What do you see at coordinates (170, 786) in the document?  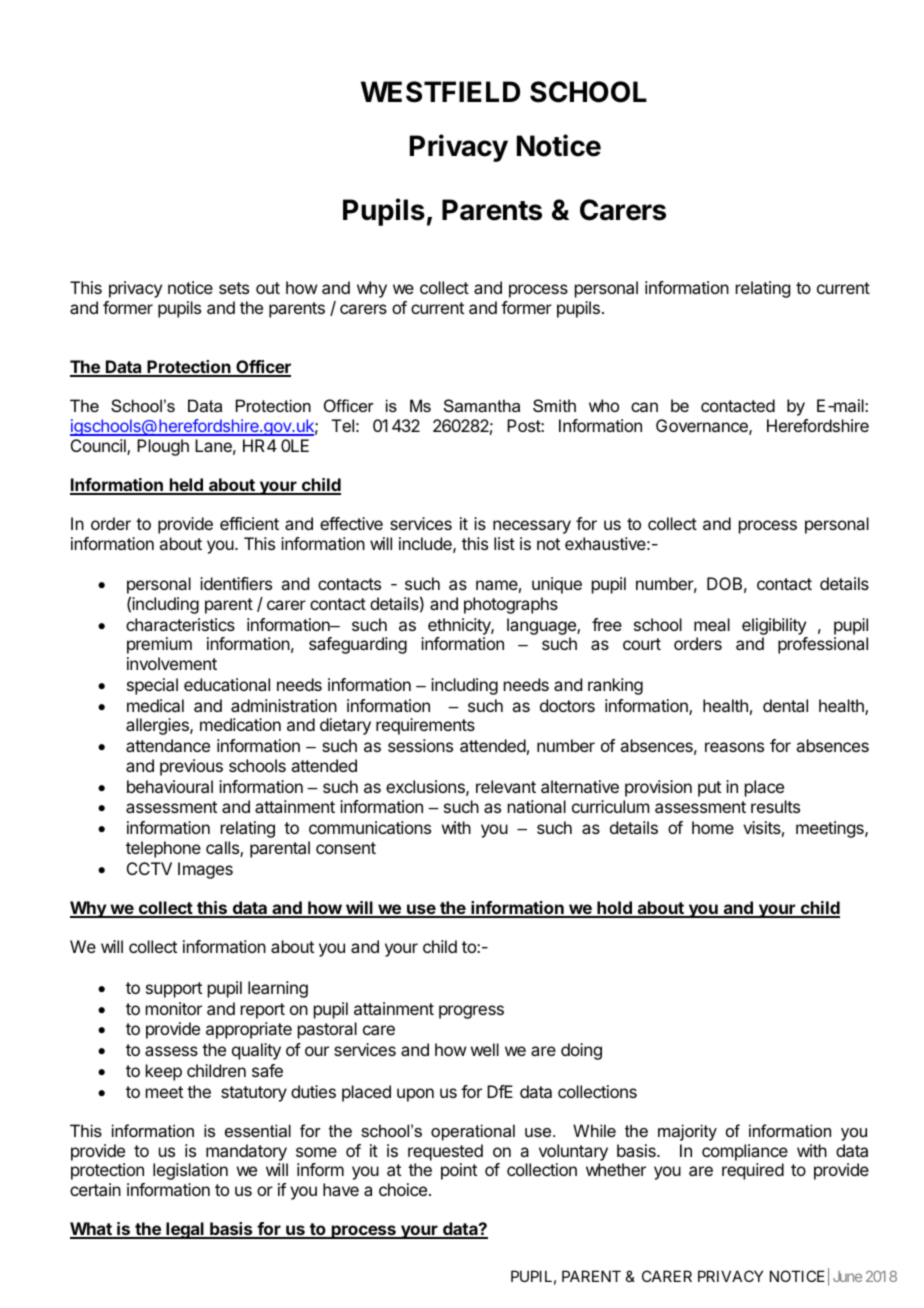 I see `behavioural` at bounding box center [170, 786].
